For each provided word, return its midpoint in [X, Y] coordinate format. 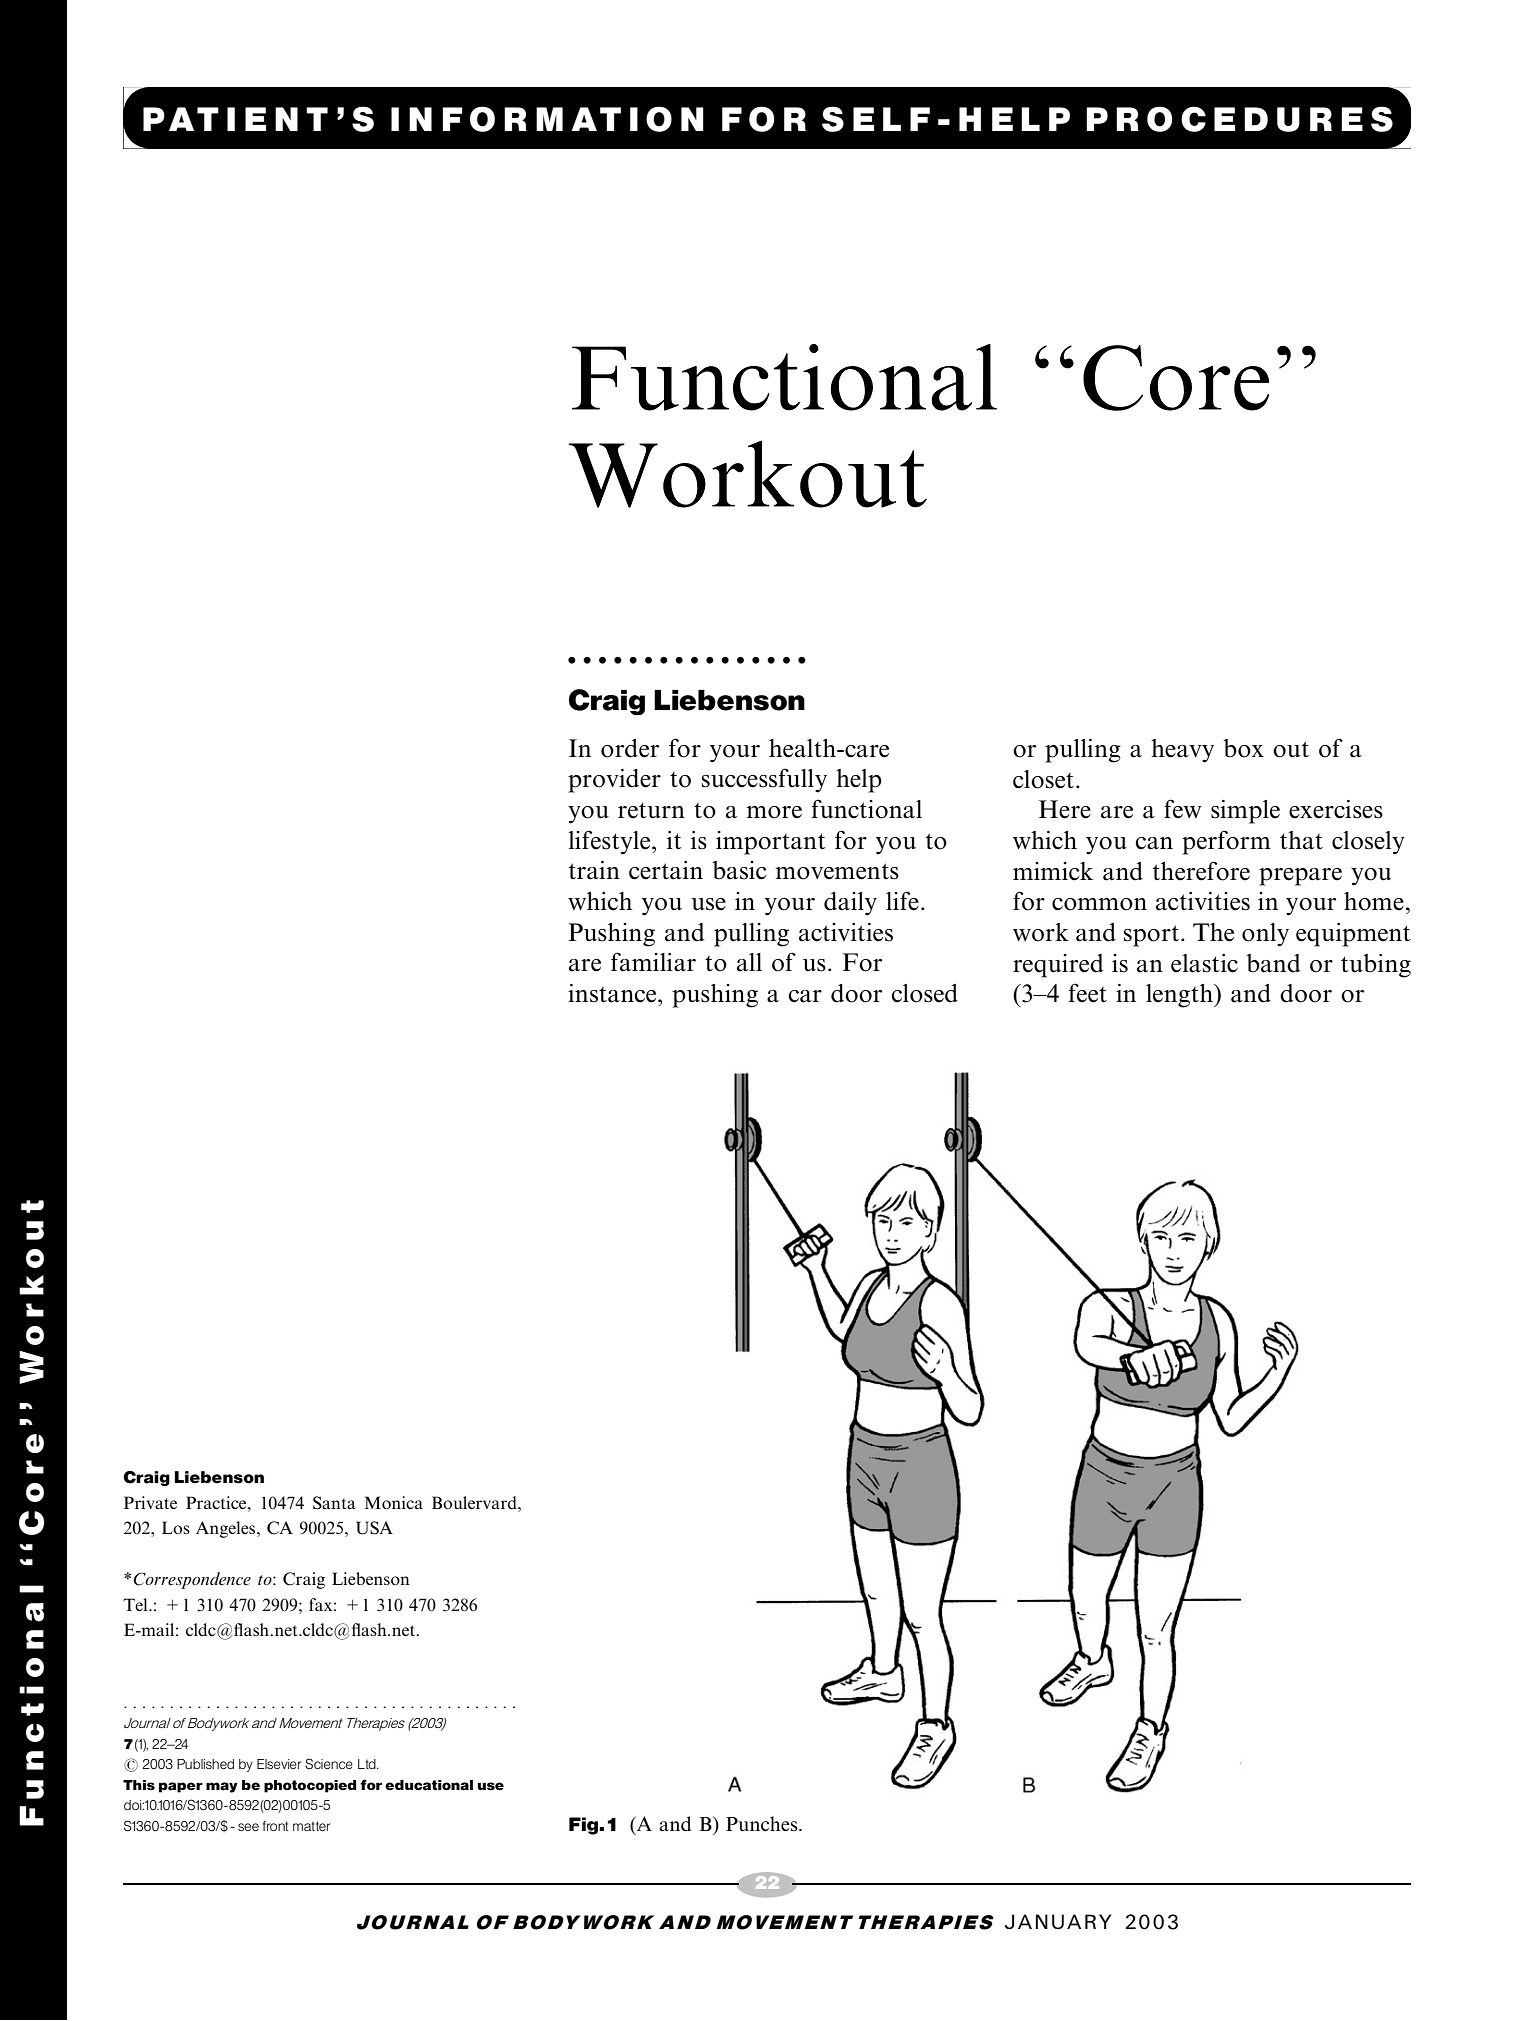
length [1180, 996]
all [749, 962]
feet [1088, 993]
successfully [764, 780]
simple [1245, 812]
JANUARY [1058, 1921]
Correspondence [192, 1580]
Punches [763, 1824]
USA [374, 1528]
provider [614, 781]
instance [613, 993]
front [276, 1826]
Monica [394, 1502]
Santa [334, 1503]
